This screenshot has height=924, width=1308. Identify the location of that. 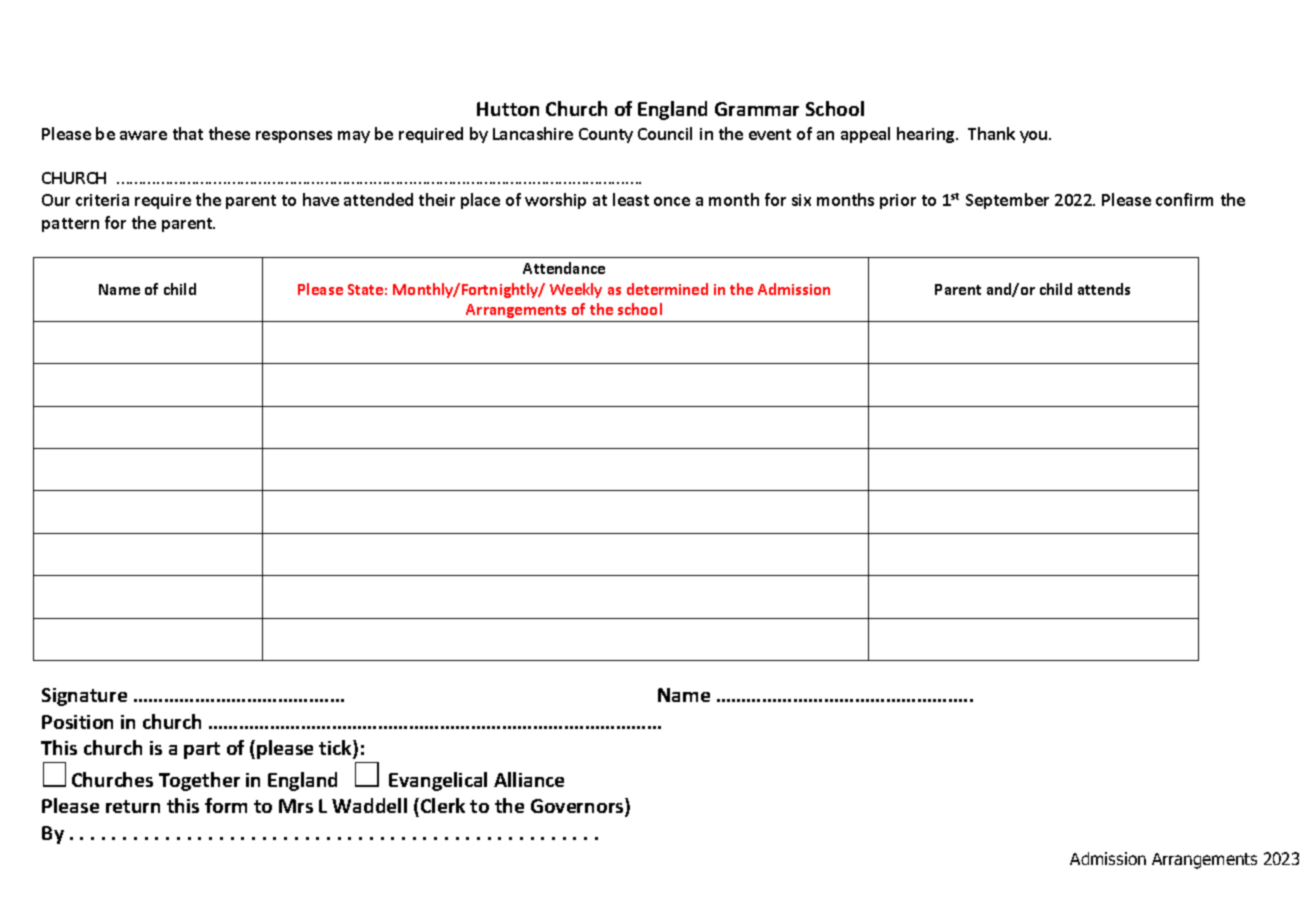
(188, 133).
